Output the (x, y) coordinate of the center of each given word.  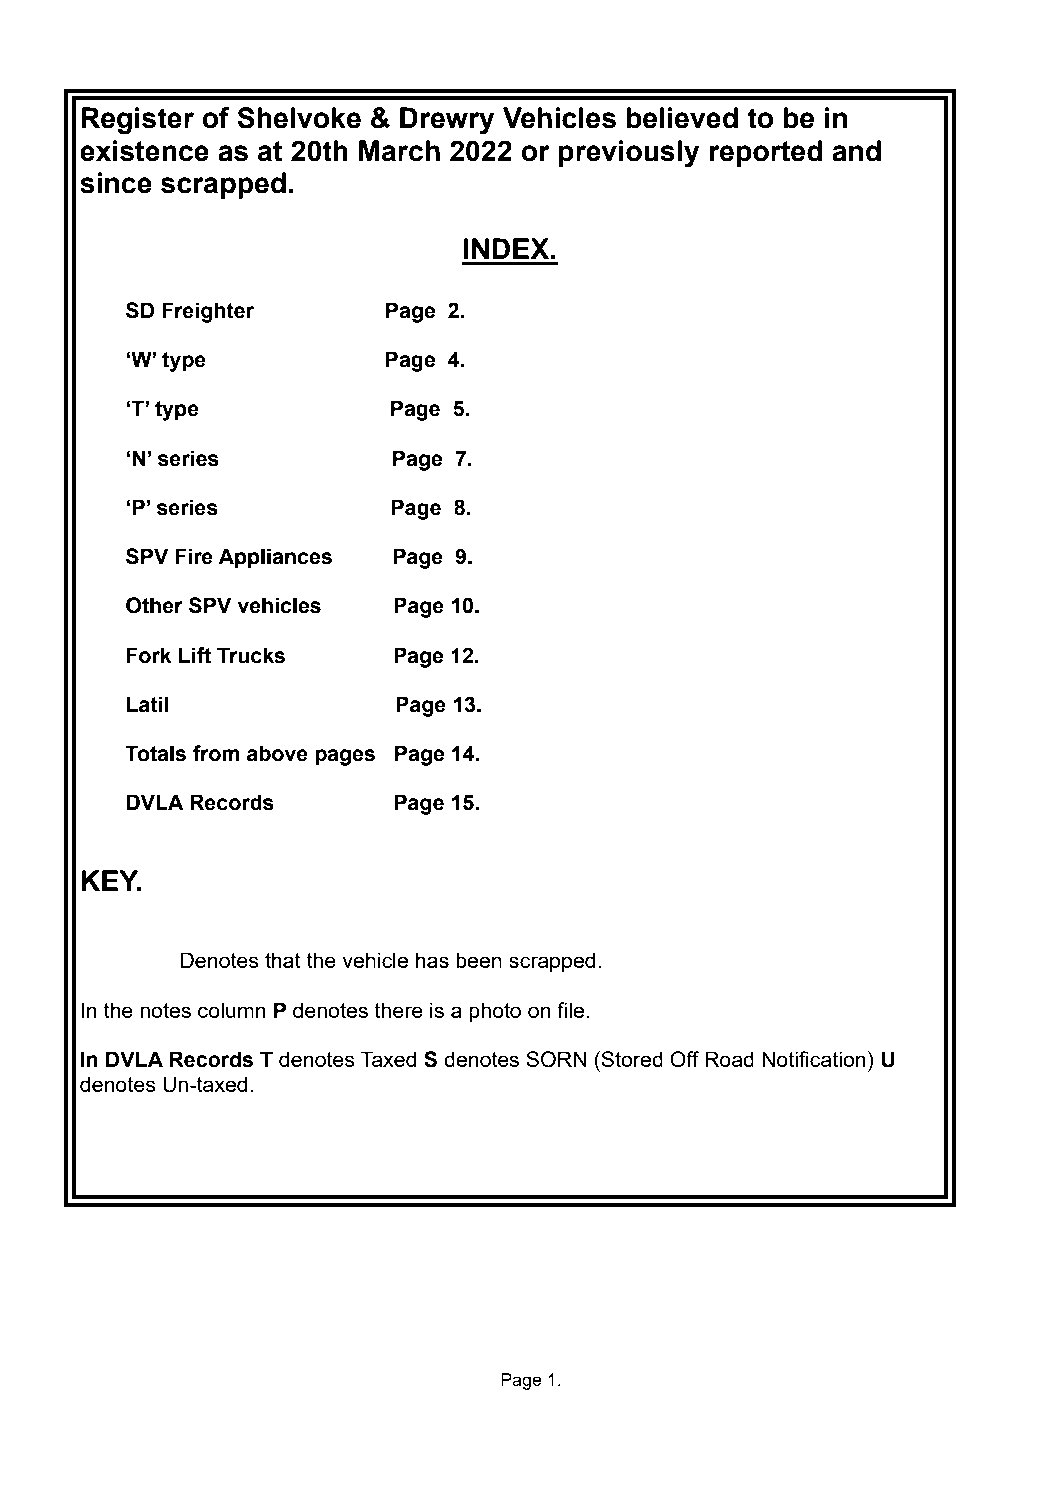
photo (495, 1012)
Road (729, 1059)
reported (765, 153)
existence (144, 151)
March (399, 151)
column (232, 1010)
